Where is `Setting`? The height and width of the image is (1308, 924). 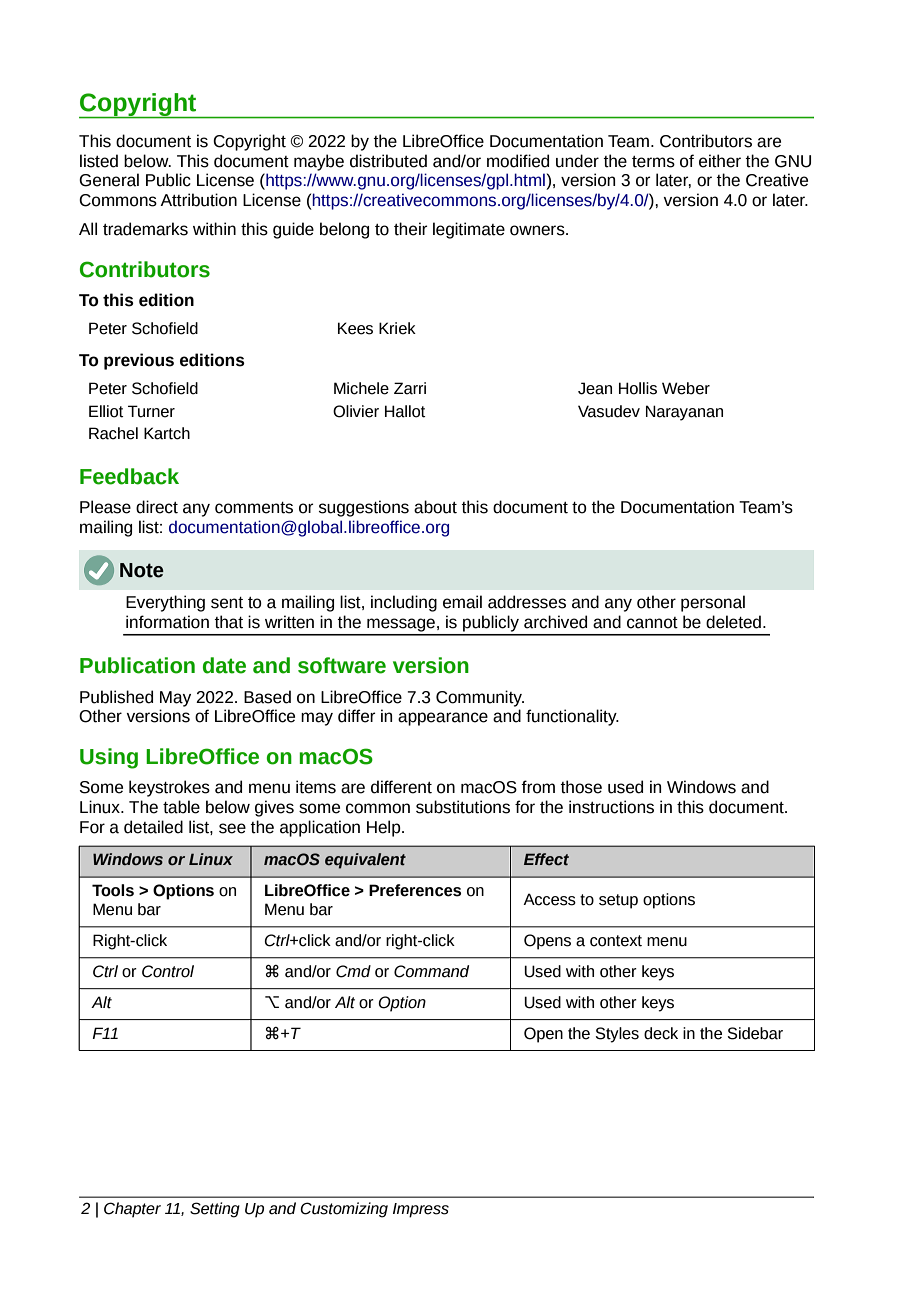
Setting is located at coordinates (215, 1210).
